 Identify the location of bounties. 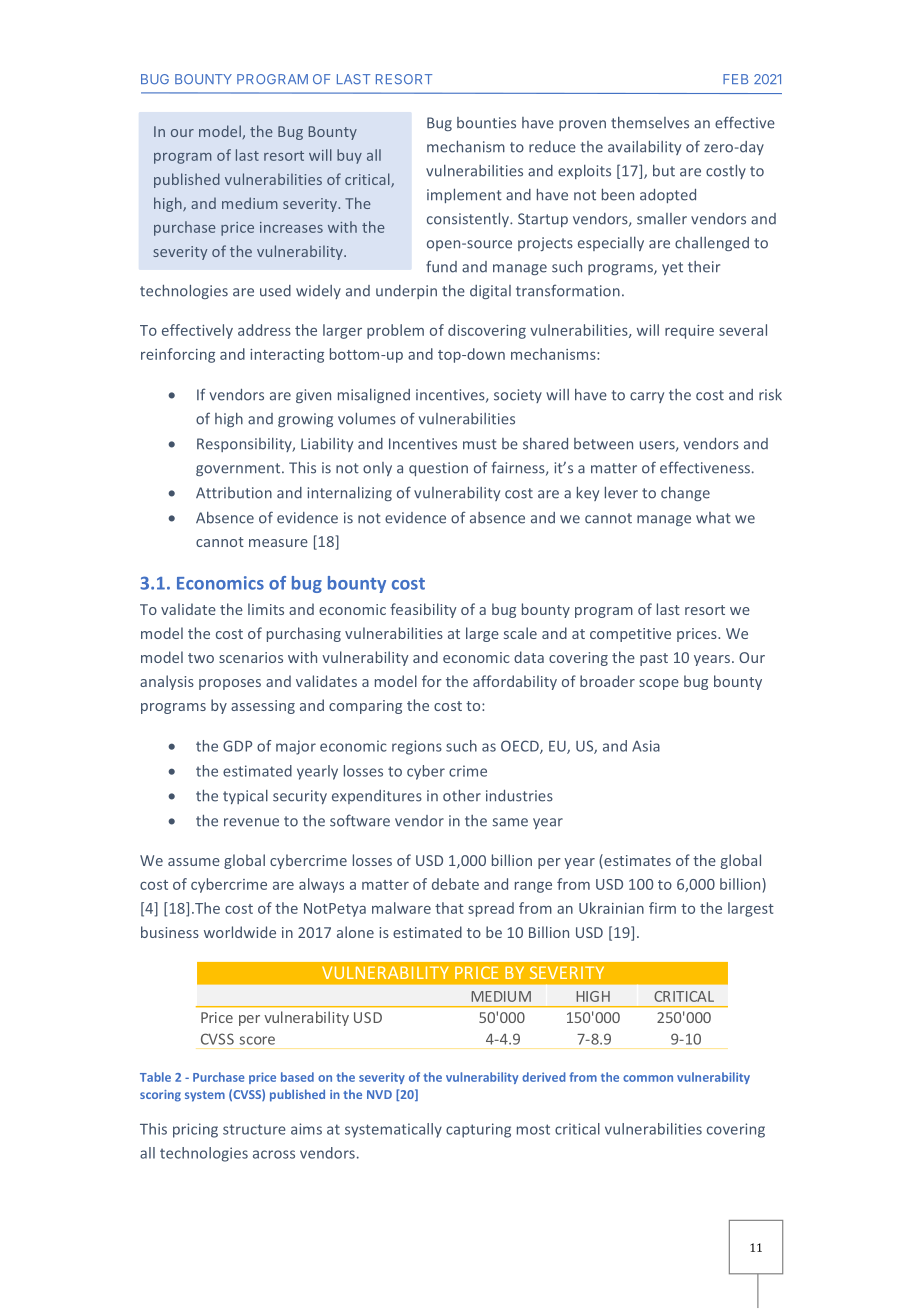
(486, 123).
